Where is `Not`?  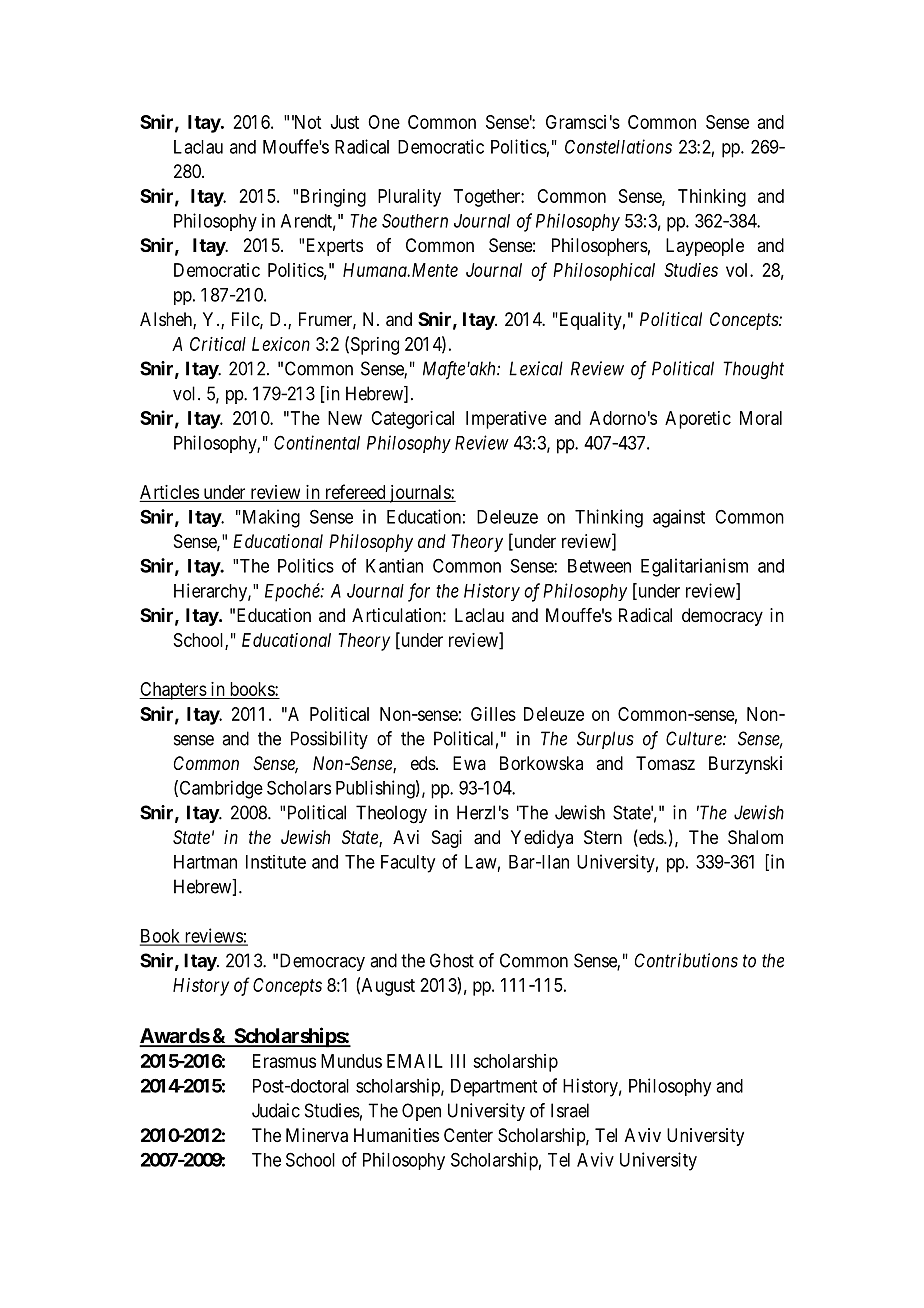 Not is located at coordinates (306, 122).
